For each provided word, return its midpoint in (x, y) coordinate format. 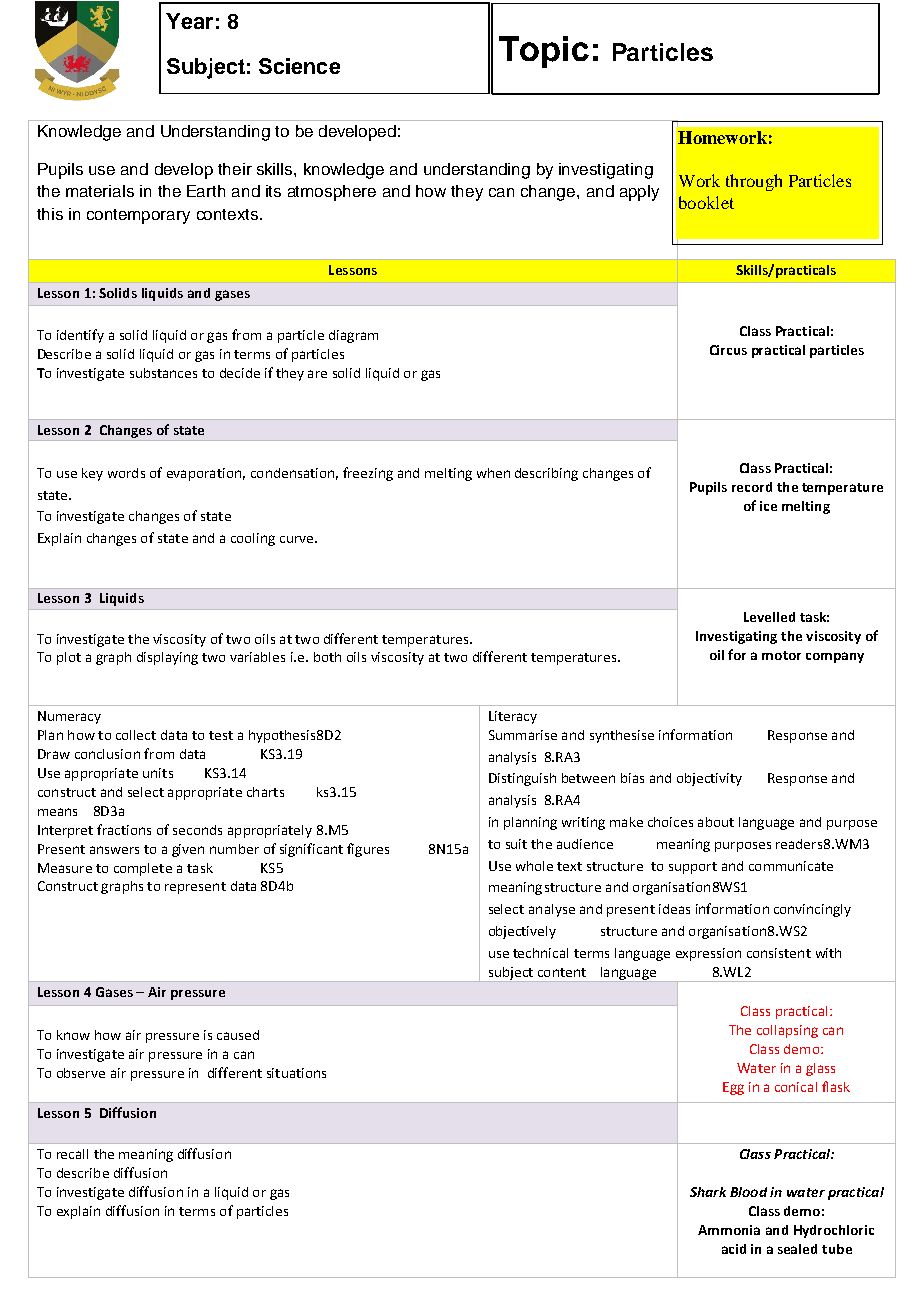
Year (189, 21)
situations (296, 1073)
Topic (544, 52)
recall (72, 1154)
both (327, 657)
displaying (167, 658)
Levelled (769, 617)
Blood (748, 1192)
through (754, 182)
